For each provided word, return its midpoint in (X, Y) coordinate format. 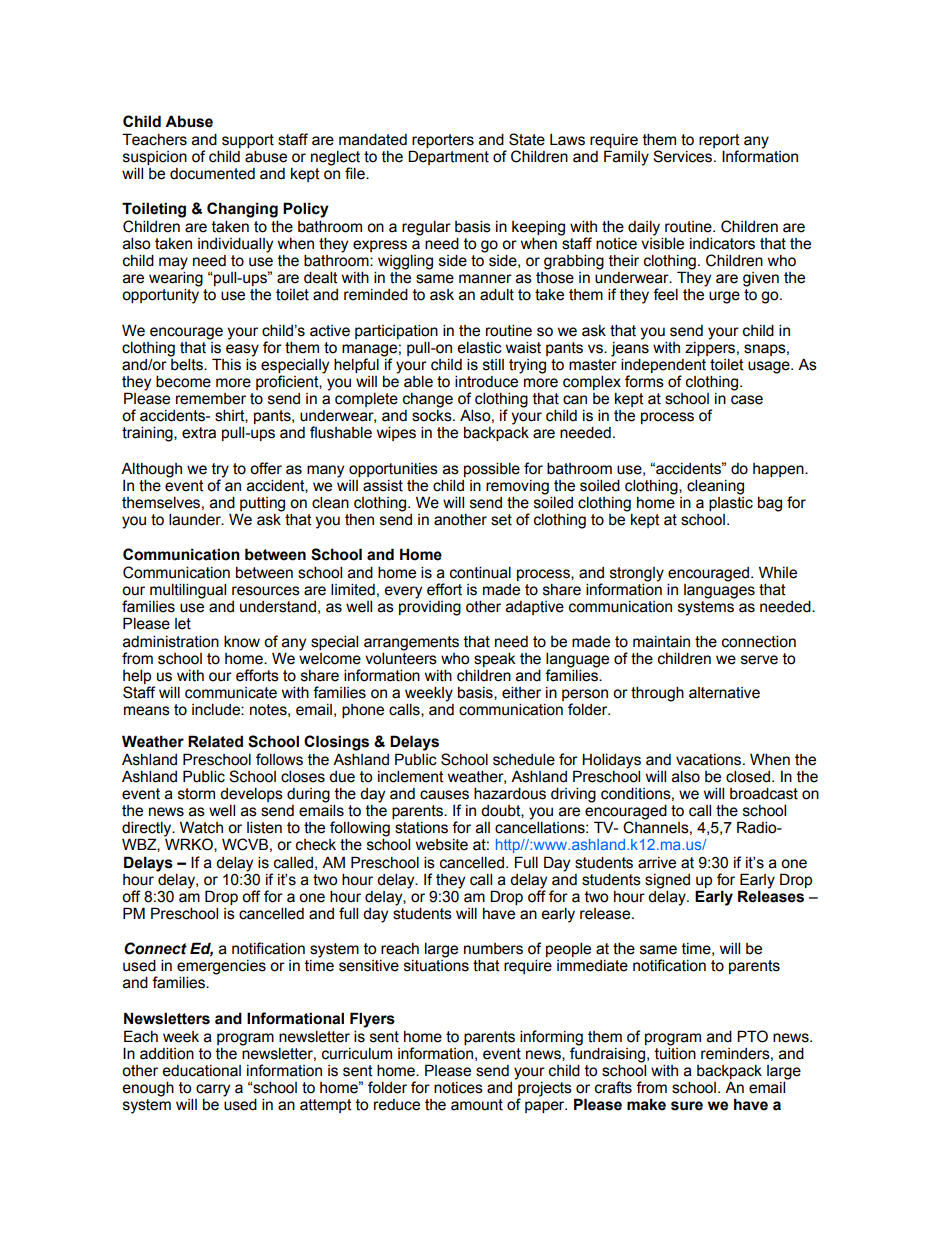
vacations (710, 760)
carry (213, 1091)
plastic (731, 502)
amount (477, 1105)
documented (212, 174)
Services (684, 156)
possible (492, 469)
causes (444, 795)
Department (448, 157)
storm (196, 794)
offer (266, 468)
